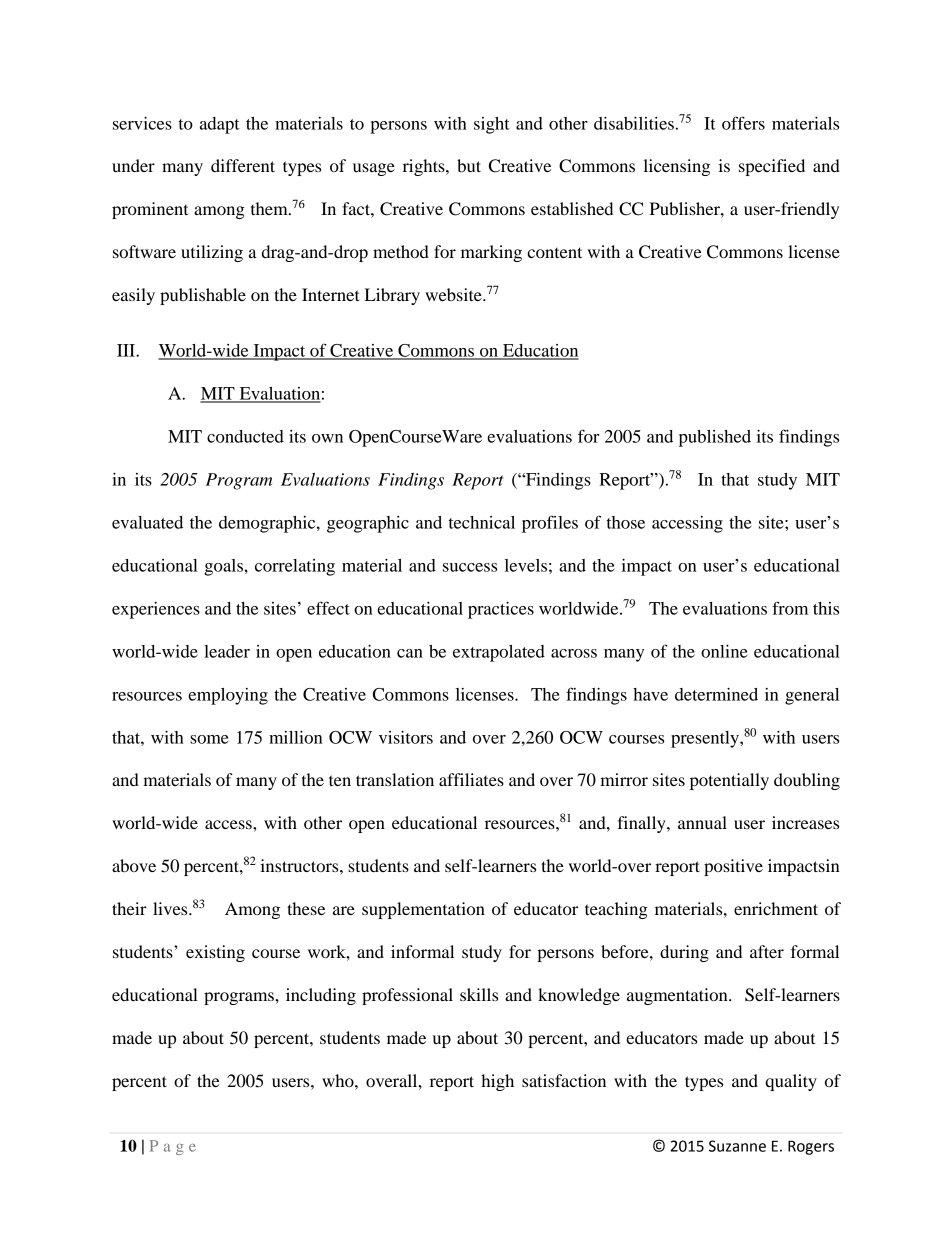 The image size is (952, 1233). Describe the element at coordinates (321, 996) in the screenshot. I see `including` at that location.
